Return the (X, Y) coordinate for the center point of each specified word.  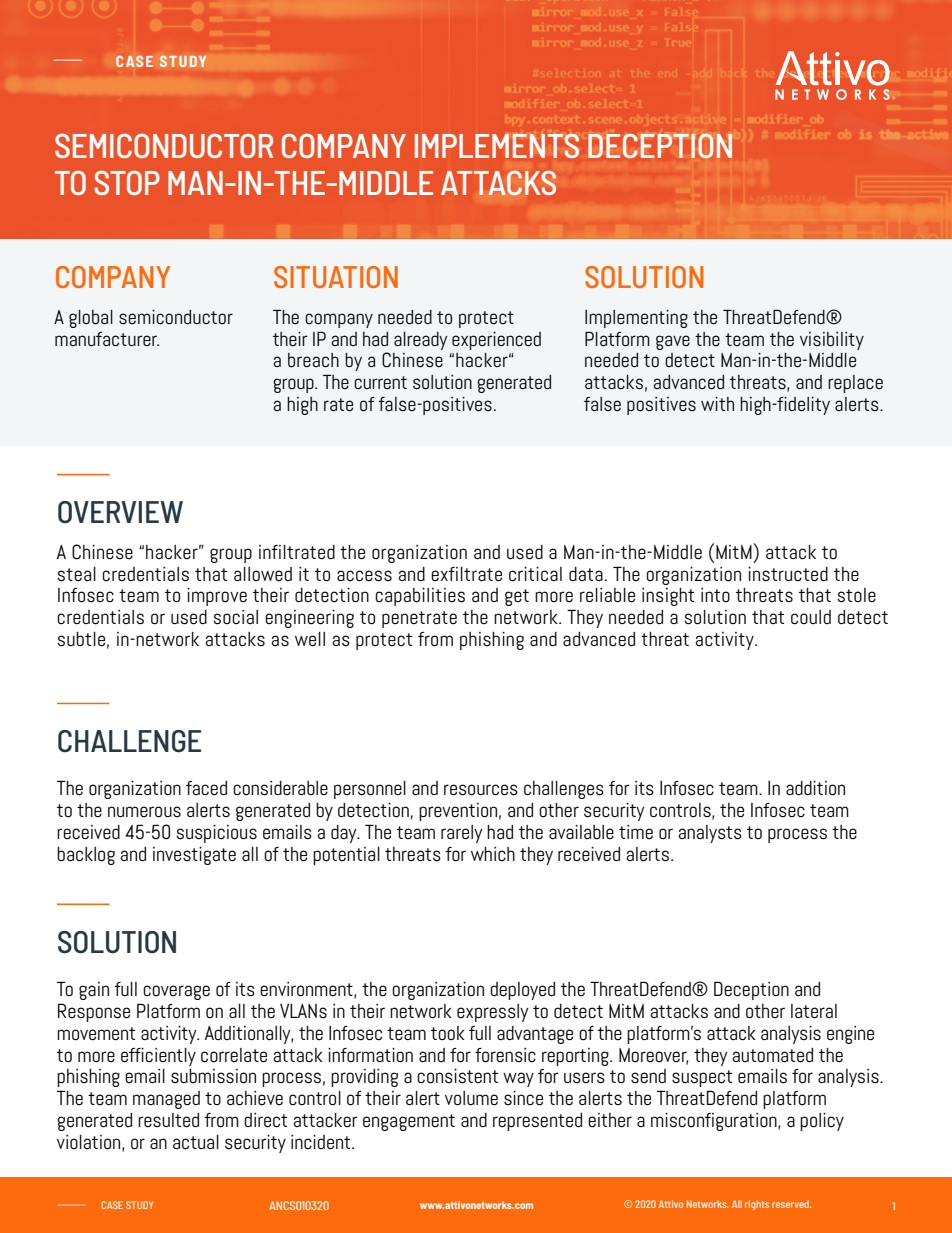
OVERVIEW (120, 512)
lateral (814, 1011)
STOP (127, 183)
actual (196, 1142)
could (811, 617)
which (493, 854)
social (235, 617)
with (717, 404)
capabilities (420, 597)
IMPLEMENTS (497, 145)
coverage (176, 992)
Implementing (636, 319)
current (380, 383)
